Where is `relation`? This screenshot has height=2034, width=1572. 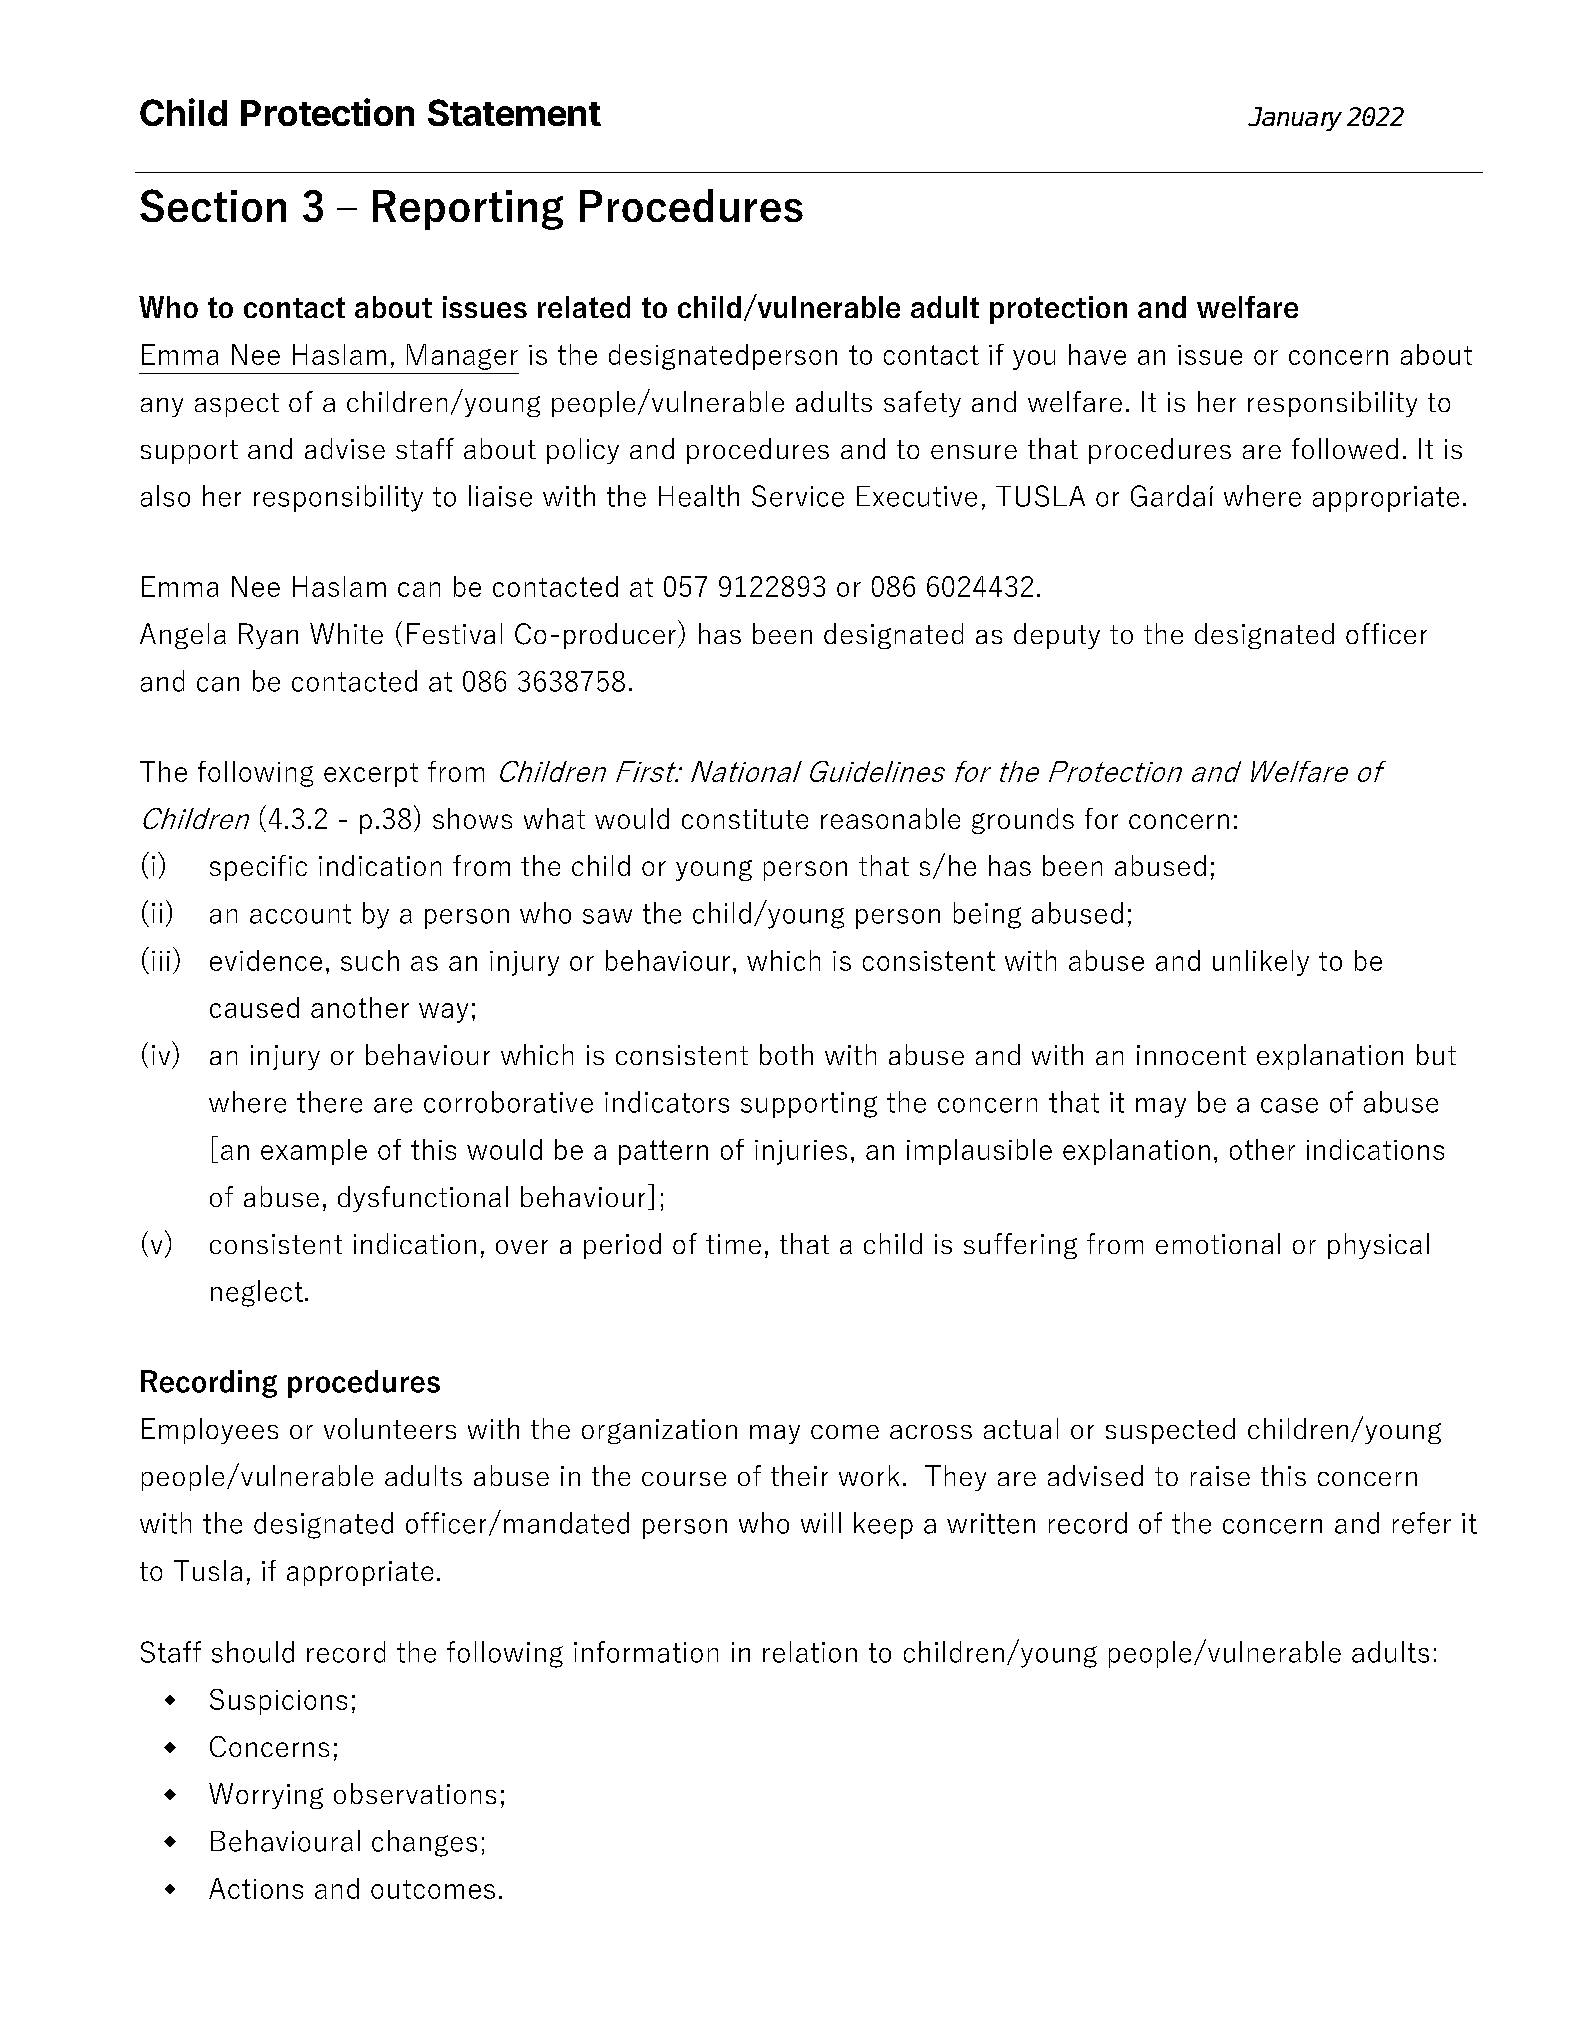
relation is located at coordinates (810, 1652).
